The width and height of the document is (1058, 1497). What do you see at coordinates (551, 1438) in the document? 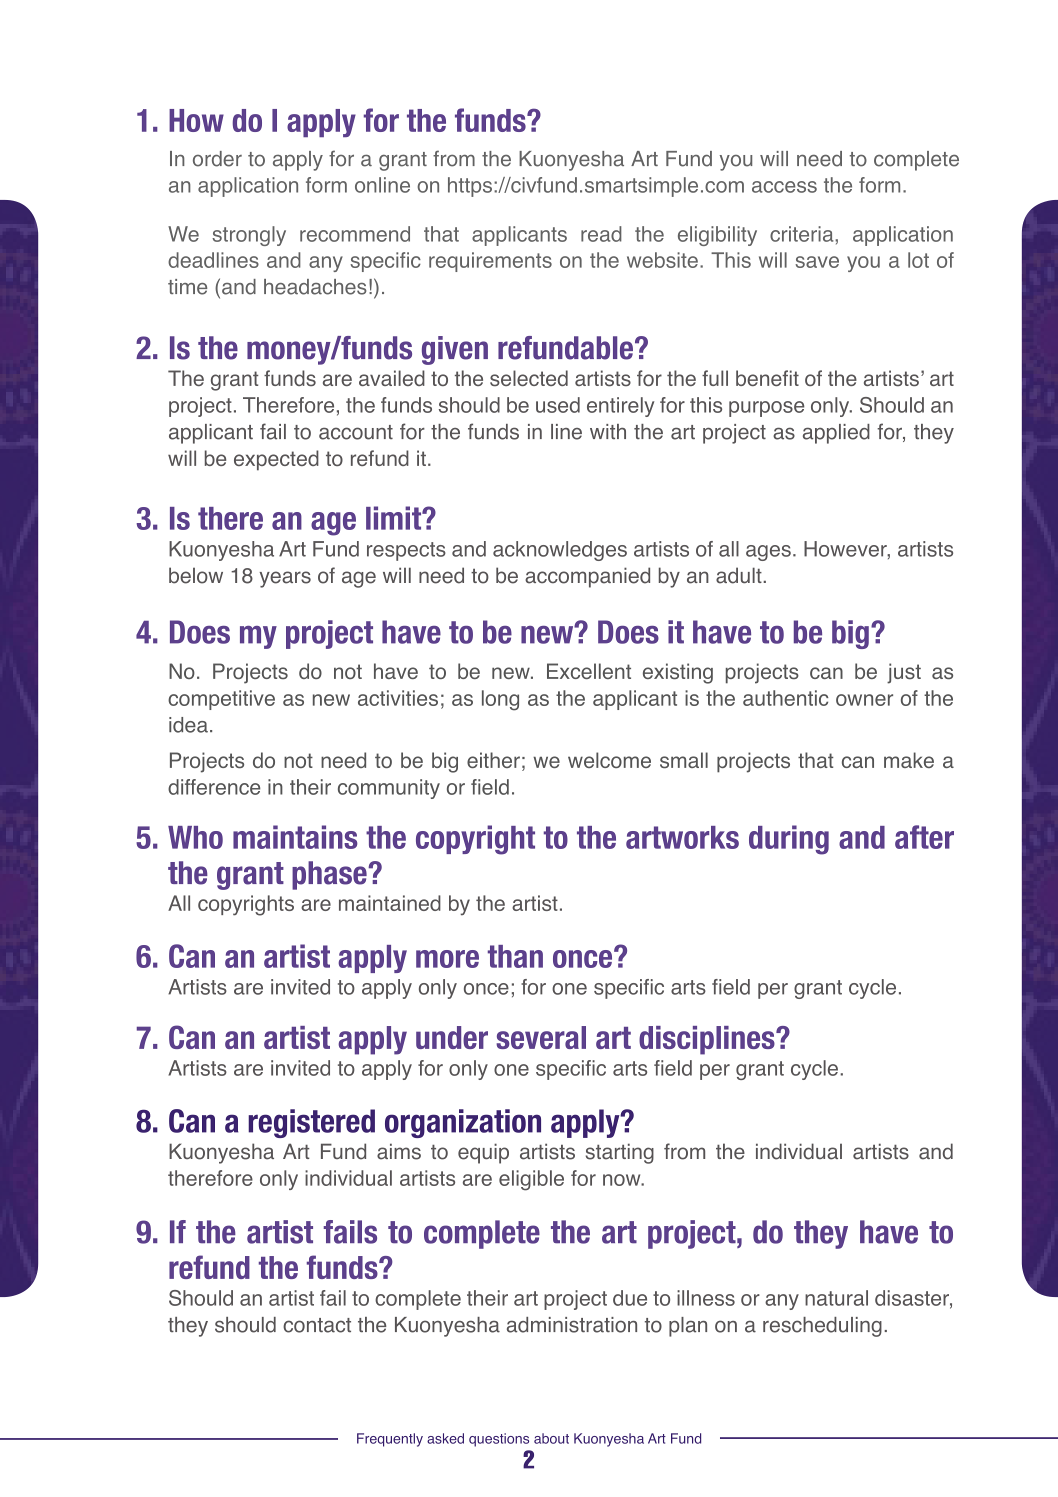
I see `about` at bounding box center [551, 1438].
